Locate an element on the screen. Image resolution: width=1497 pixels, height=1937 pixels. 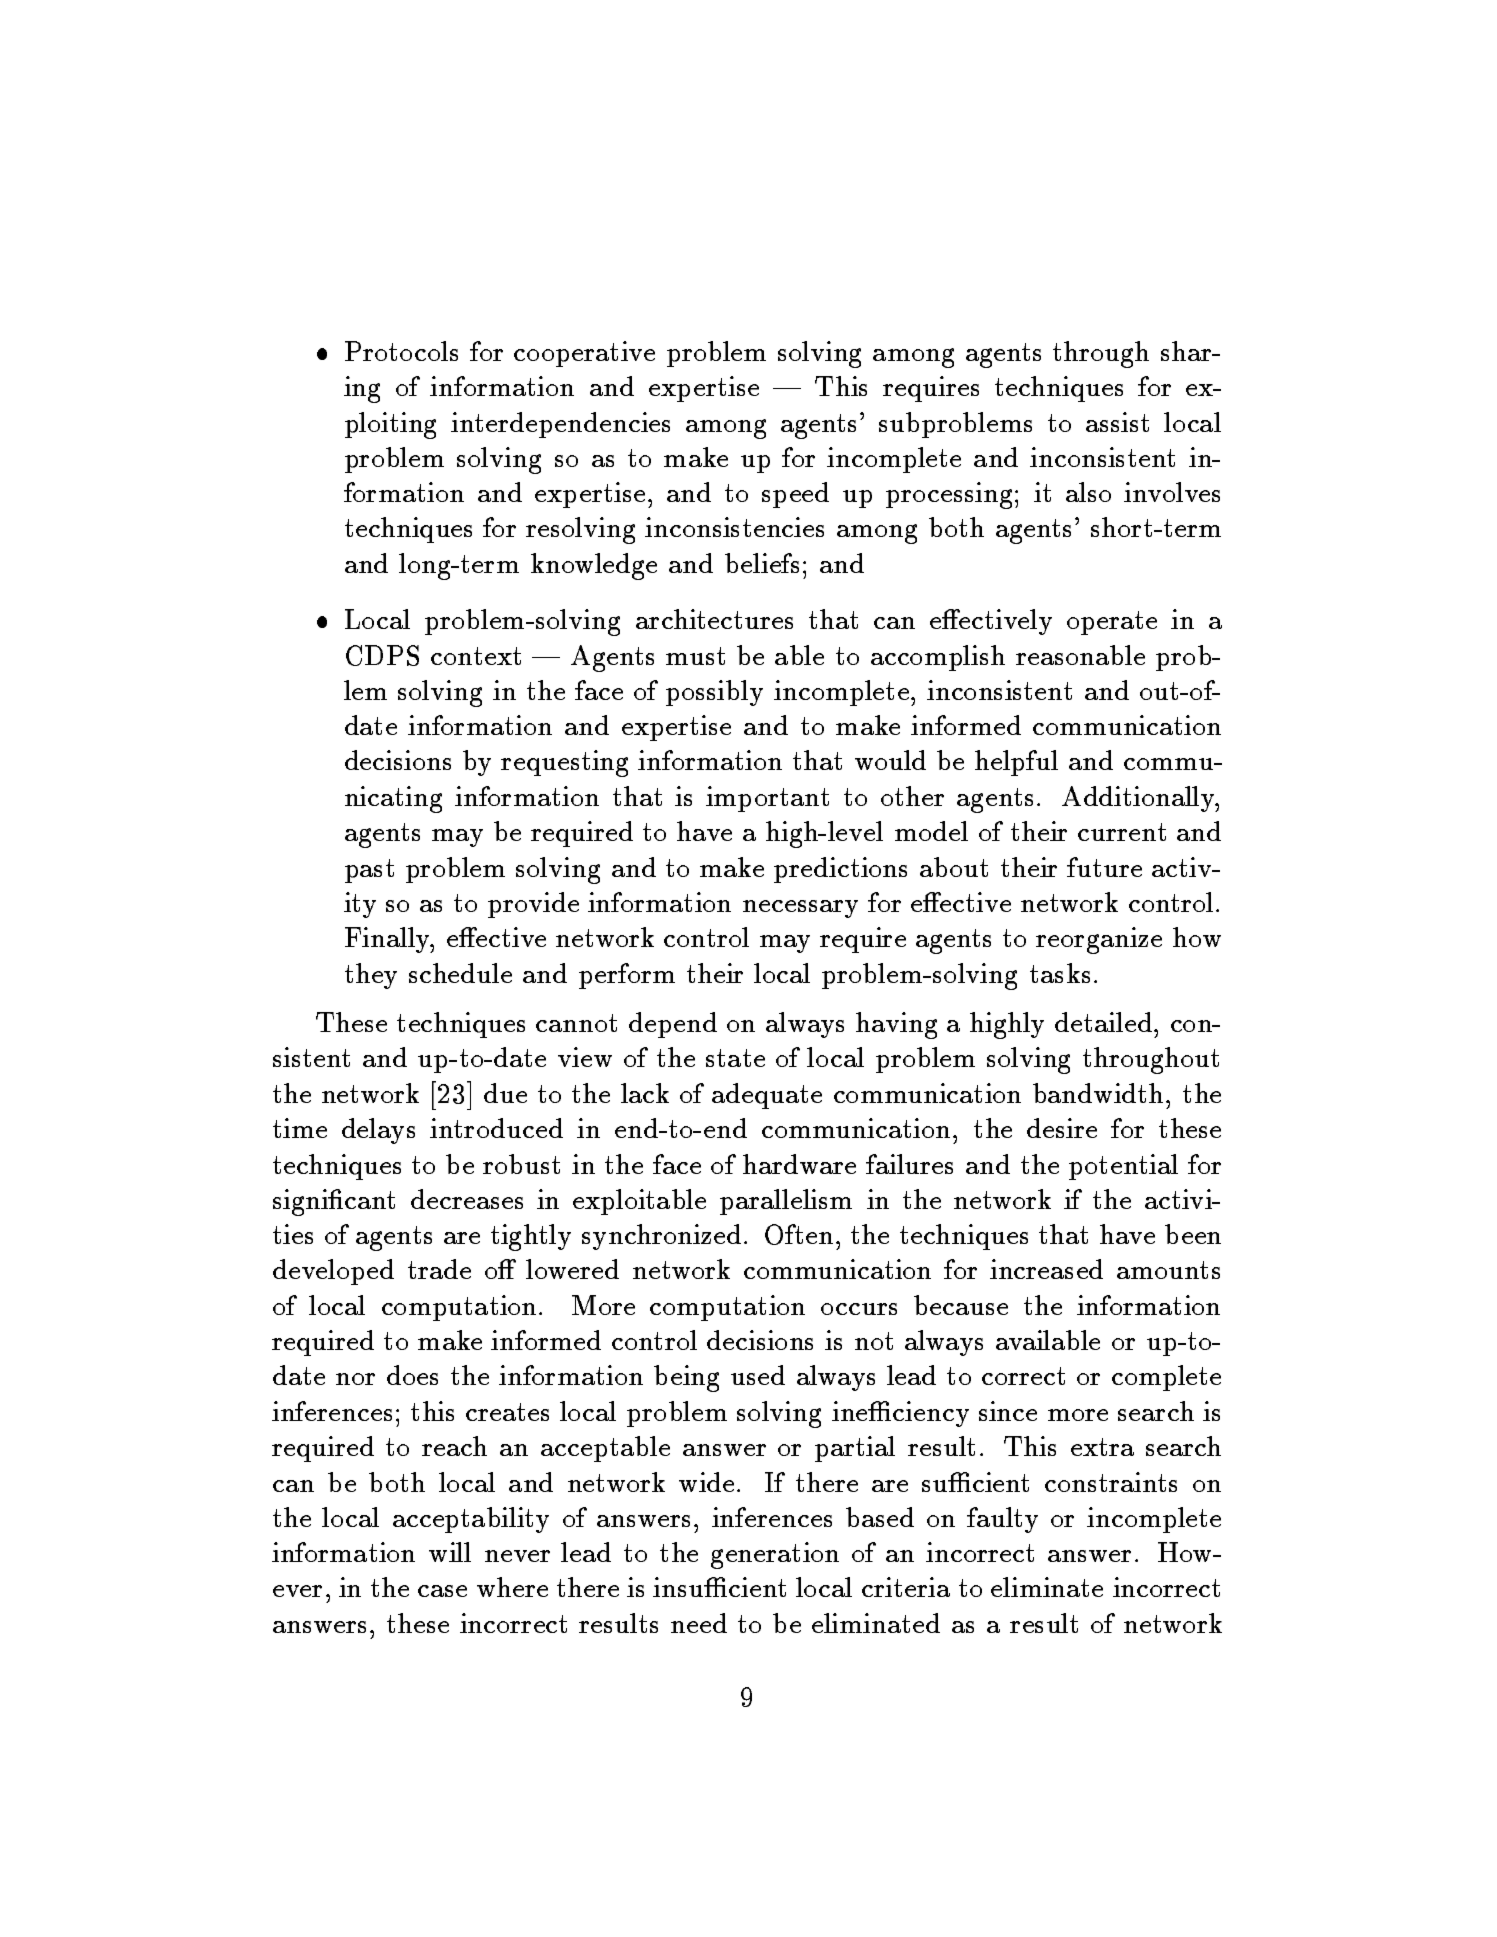
assist is located at coordinates (1117, 422).
